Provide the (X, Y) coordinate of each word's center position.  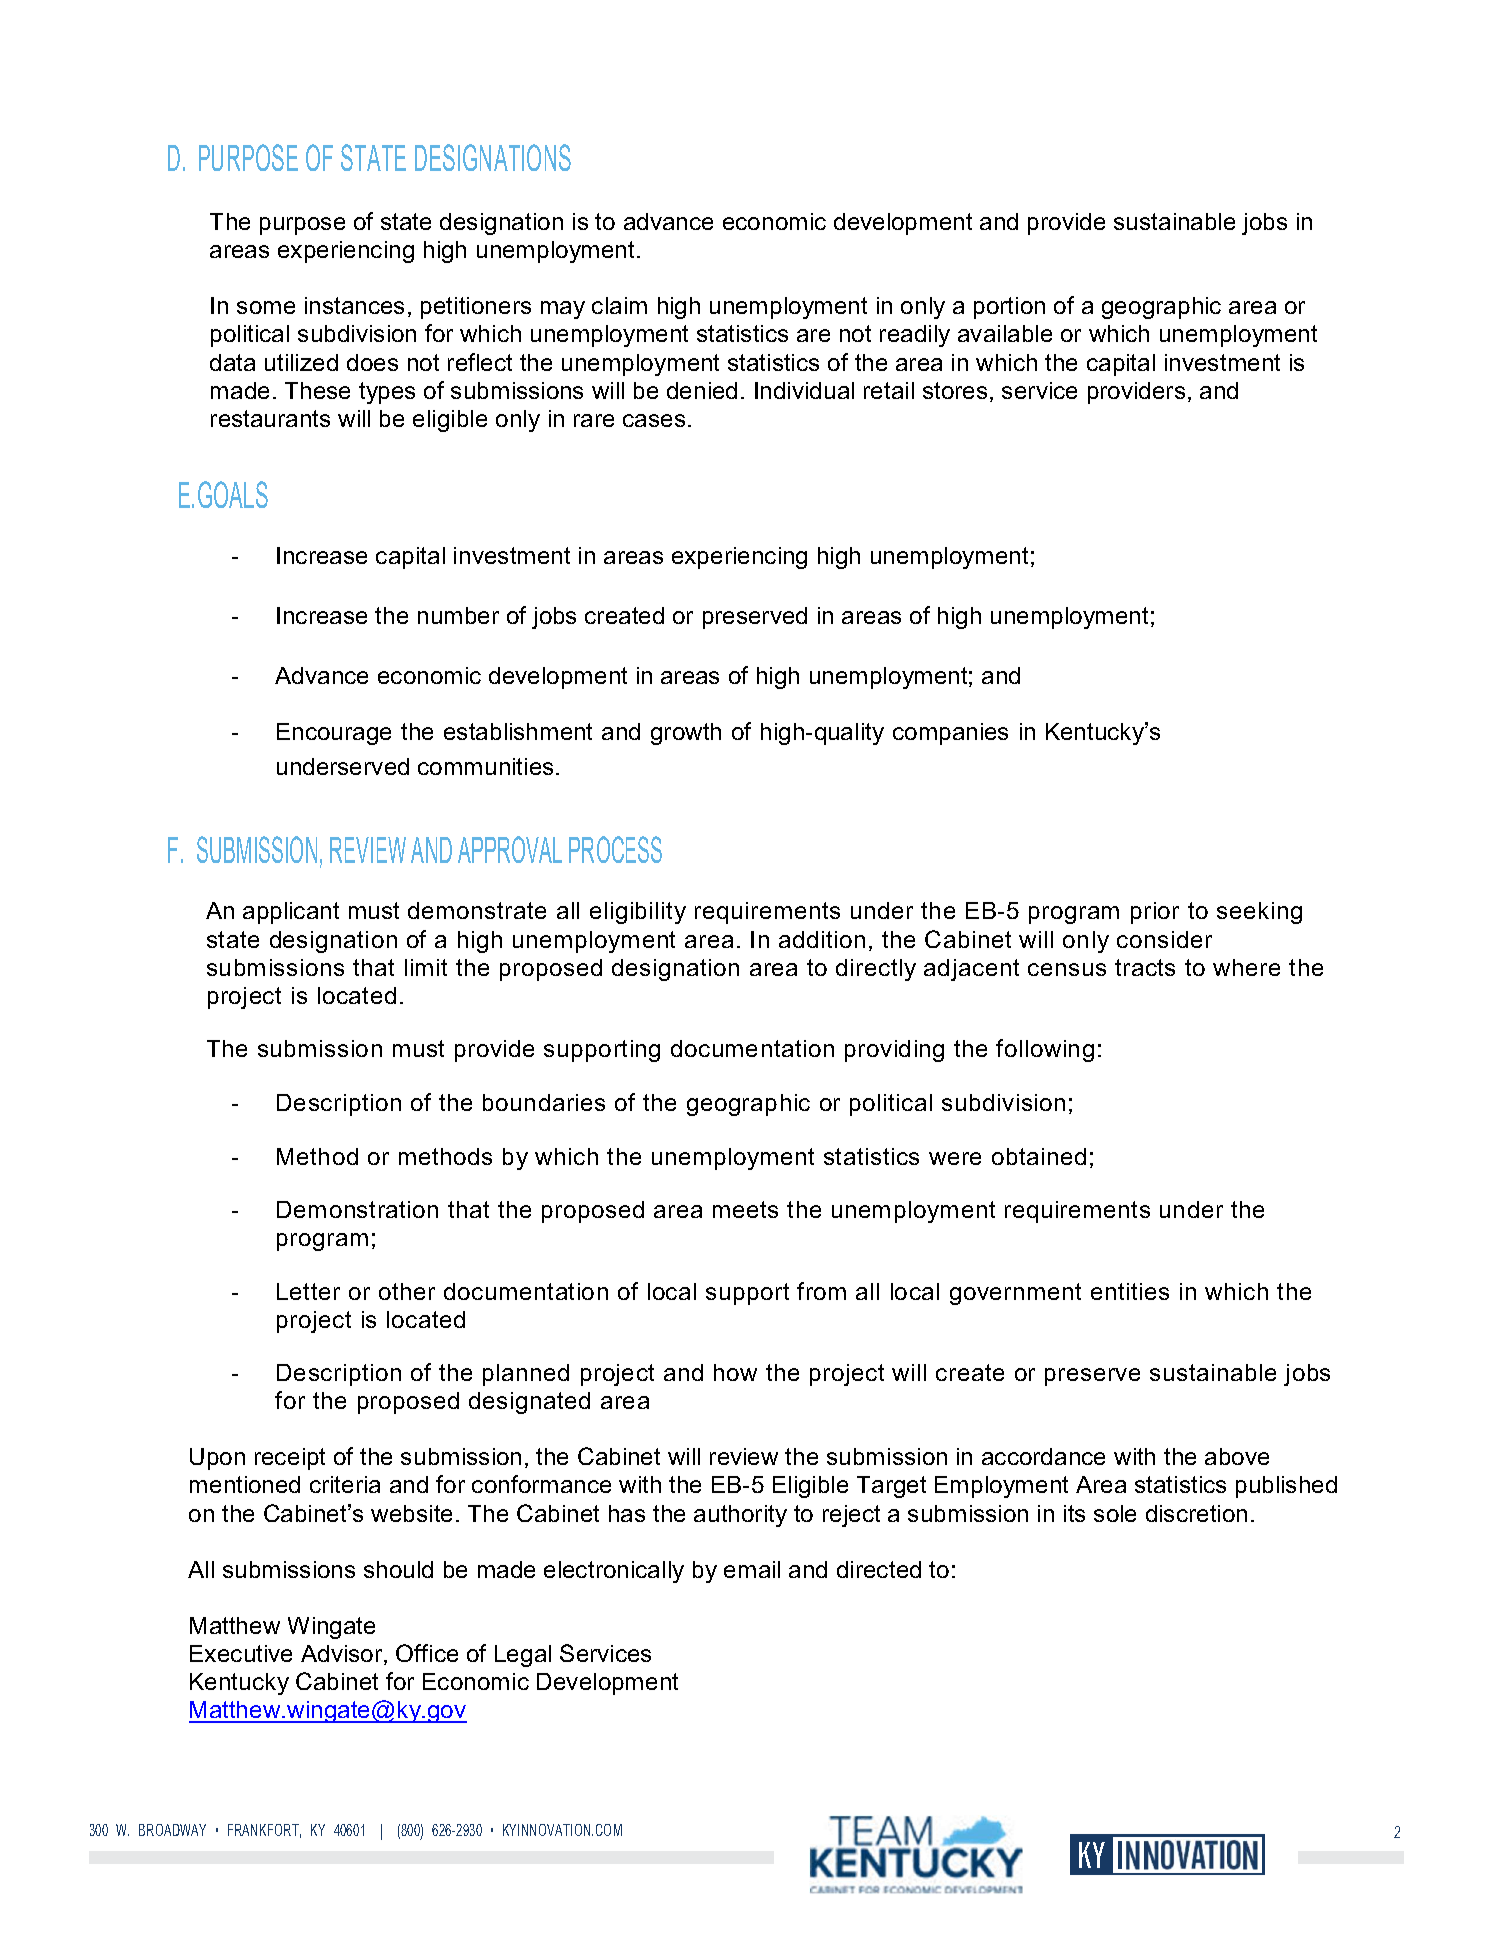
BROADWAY (172, 1830)
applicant (291, 913)
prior (1155, 913)
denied (702, 390)
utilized (301, 362)
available (1005, 333)
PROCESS (615, 849)
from (821, 1291)
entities (1130, 1291)
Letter (308, 1291)
